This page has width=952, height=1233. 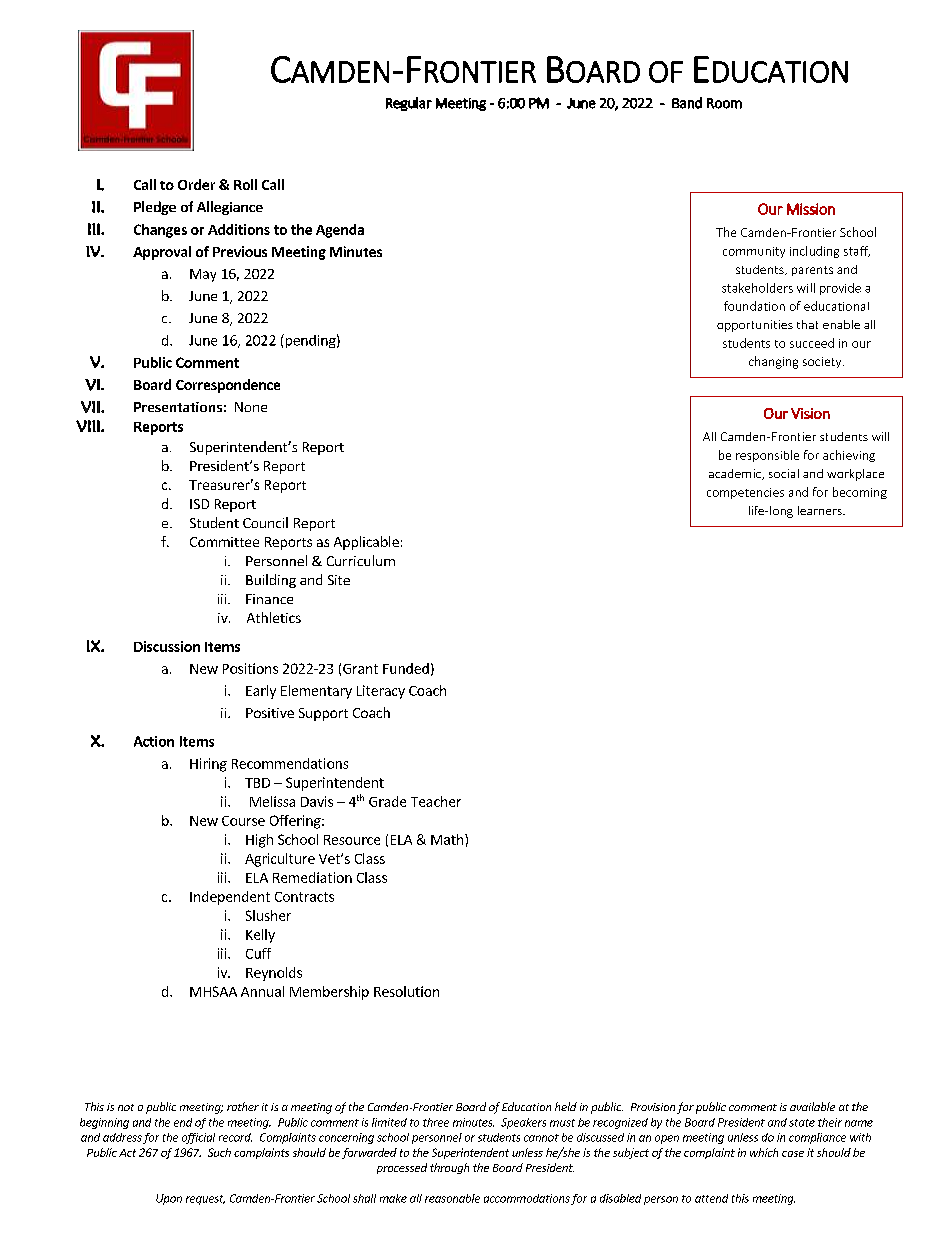 I want to click on Correspondence, so click(x=228, y=386).
